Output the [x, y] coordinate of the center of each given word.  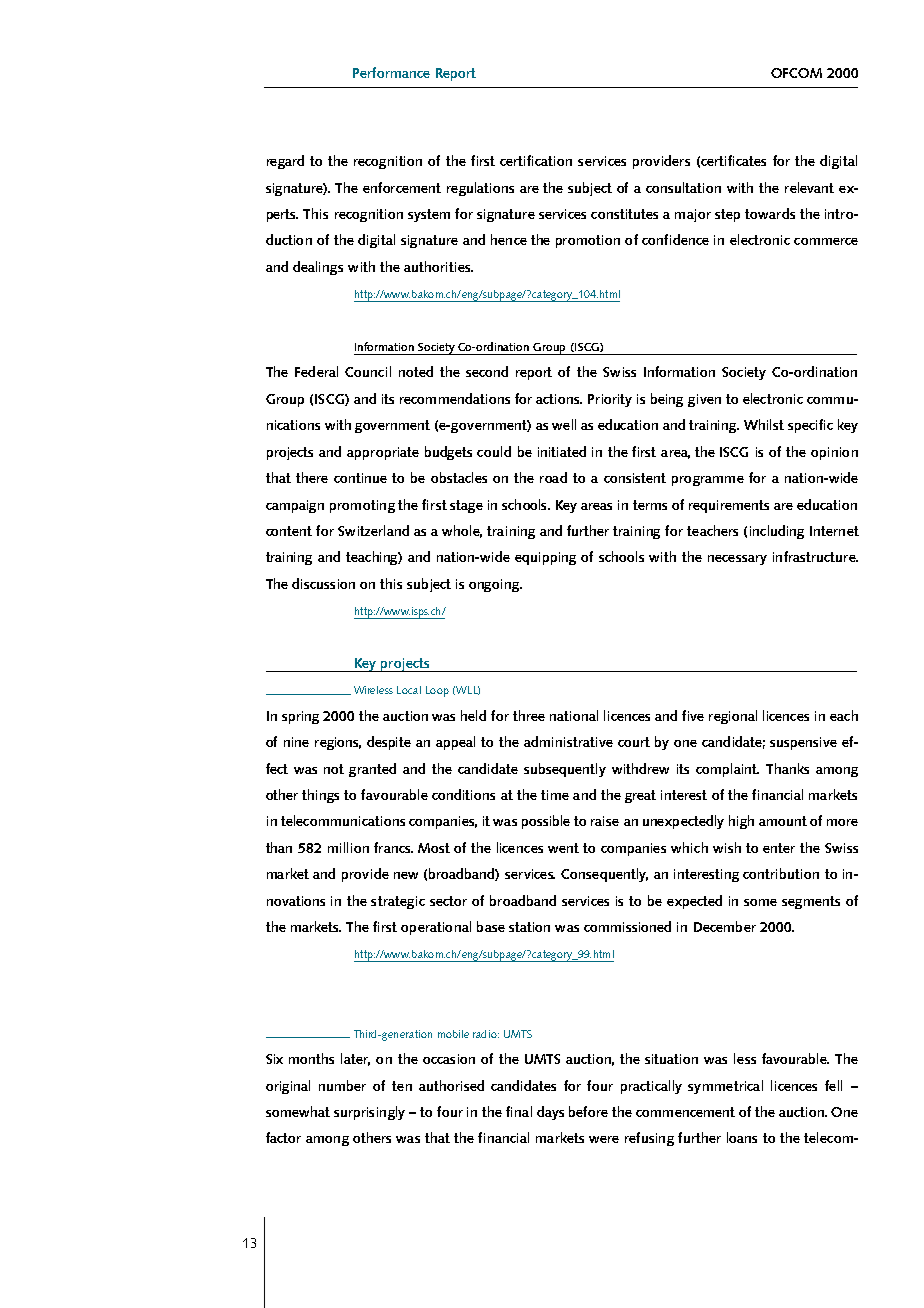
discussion [323, 583]
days [550, 1113]
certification [536, 160]
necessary [737, 560]
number [342, 1085]
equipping [545, 558]
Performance [391, 72]
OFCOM [796, 73]
